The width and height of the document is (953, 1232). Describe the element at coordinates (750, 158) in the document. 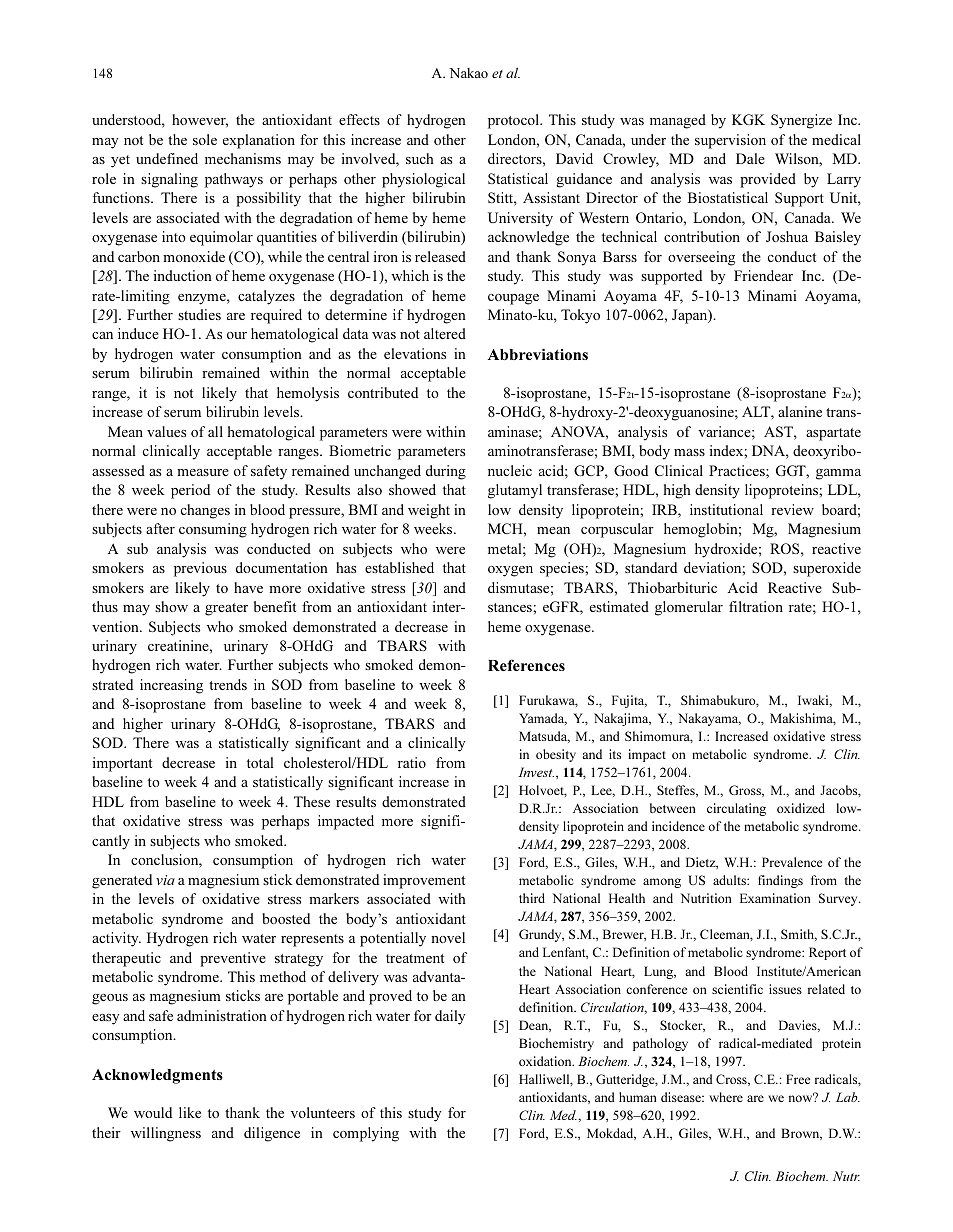

I see `Dale` at that location.
